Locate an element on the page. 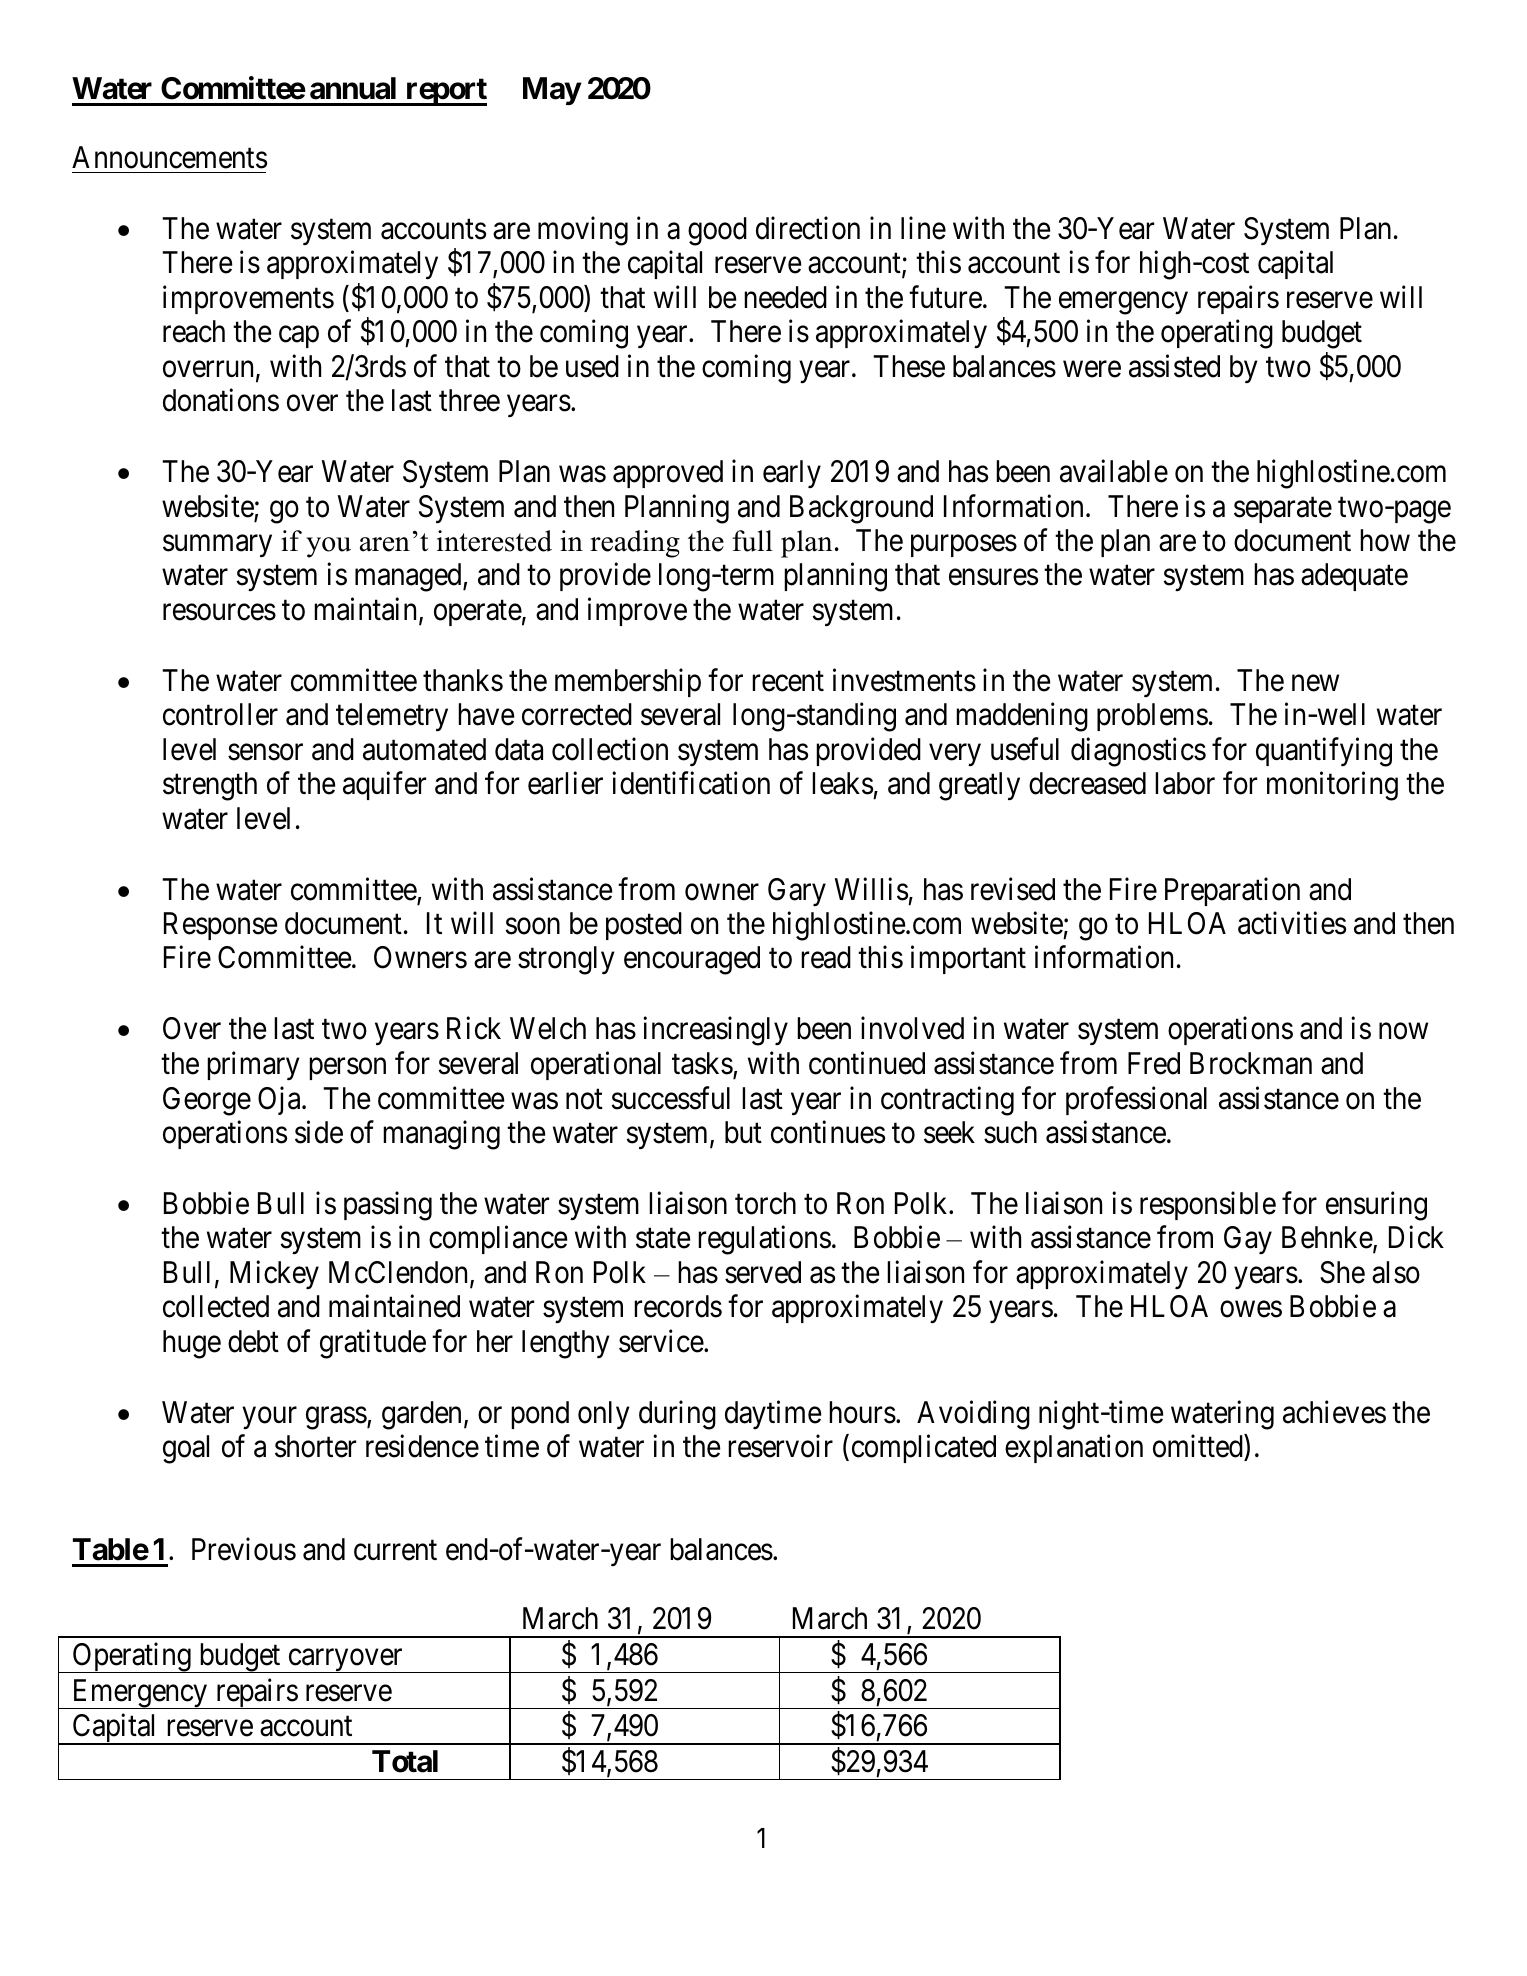 The image size is (1527, 1976). passing is located at coordinates (388, 1206).
